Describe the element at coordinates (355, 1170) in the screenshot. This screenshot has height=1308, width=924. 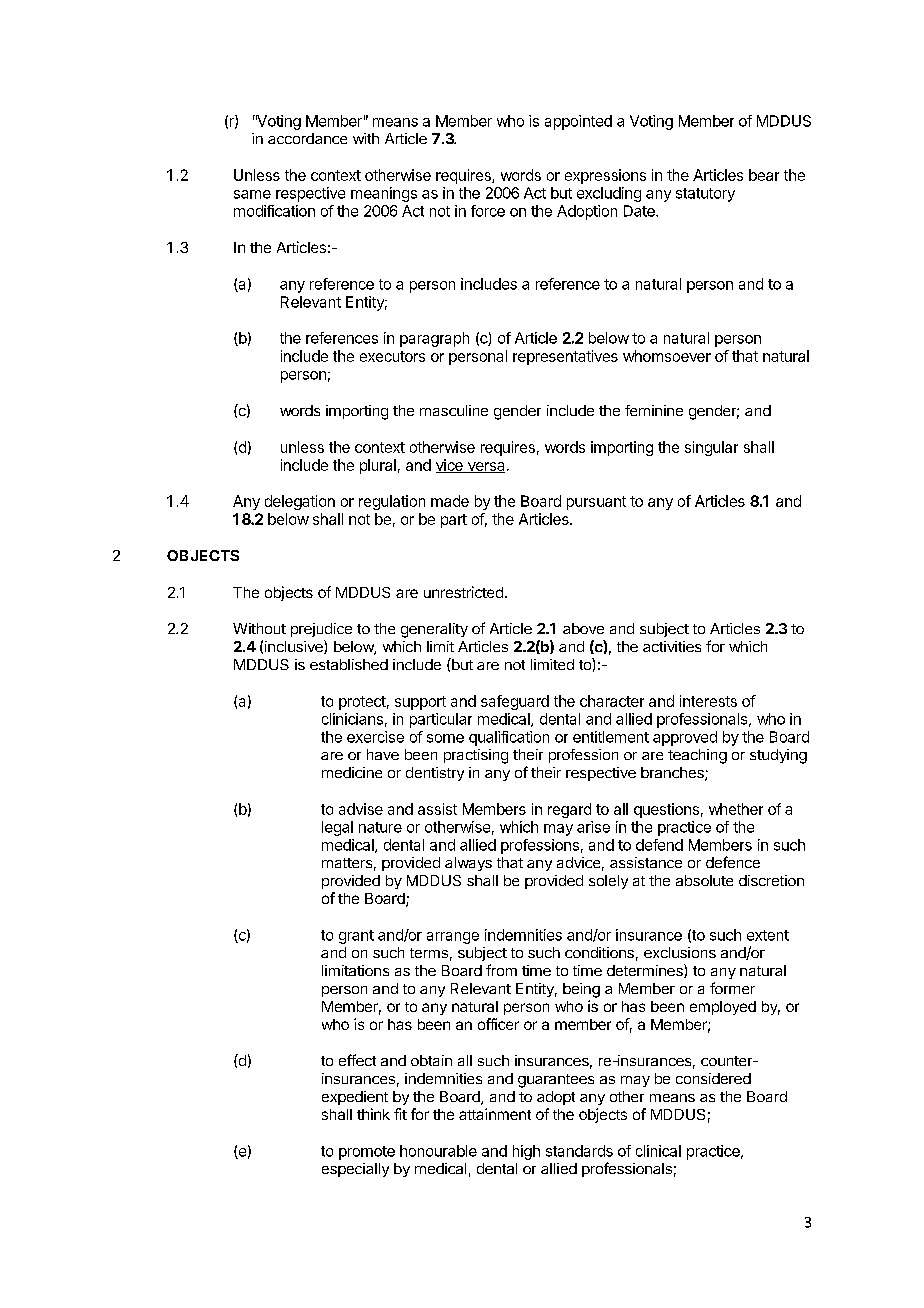
I see `especially` at that location.
